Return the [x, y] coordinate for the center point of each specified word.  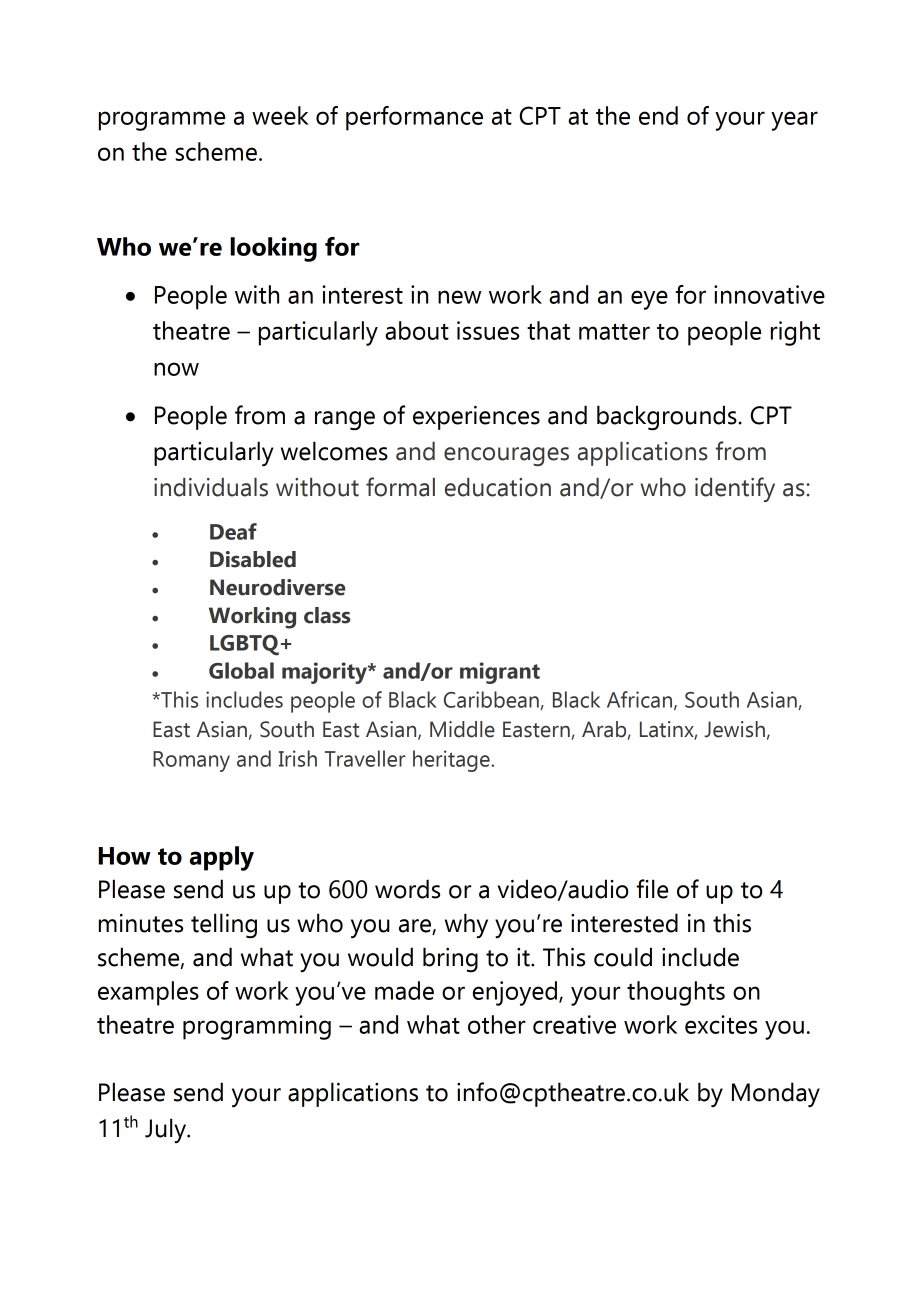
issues [488, 330]
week [280, 115]
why [466, 925]
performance [414, 118]
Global [241, 670]
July [167, 1130]
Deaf [233, 531]
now [176, 369]
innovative [769, 294]
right [795, 333]
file [652, 889]
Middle [462, 729]
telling [224, 926]
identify [735, 489]
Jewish [734, 729]
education [498, 487]
